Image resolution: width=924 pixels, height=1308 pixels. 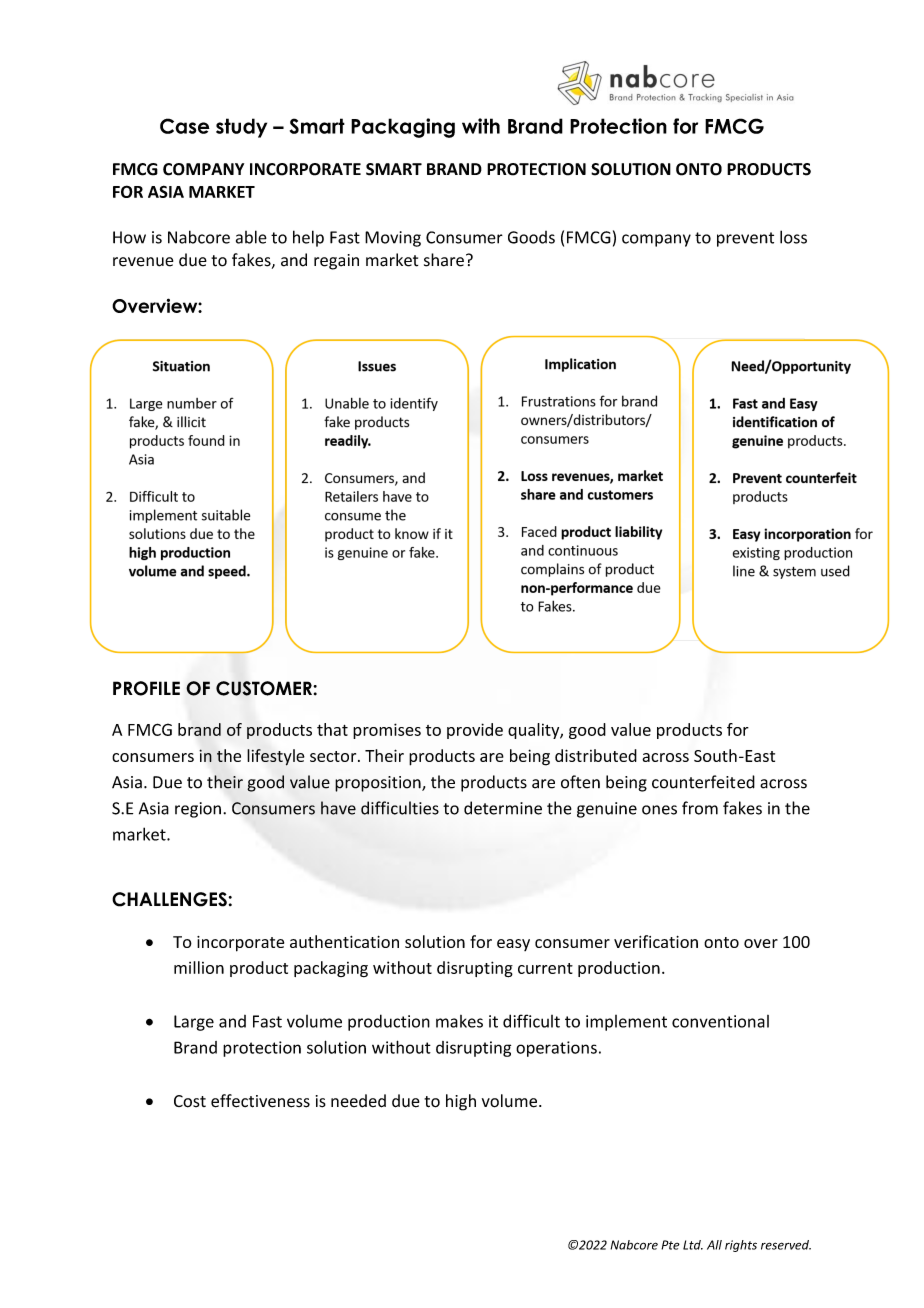 I want to click on Case, so click(x=185, y=126).
